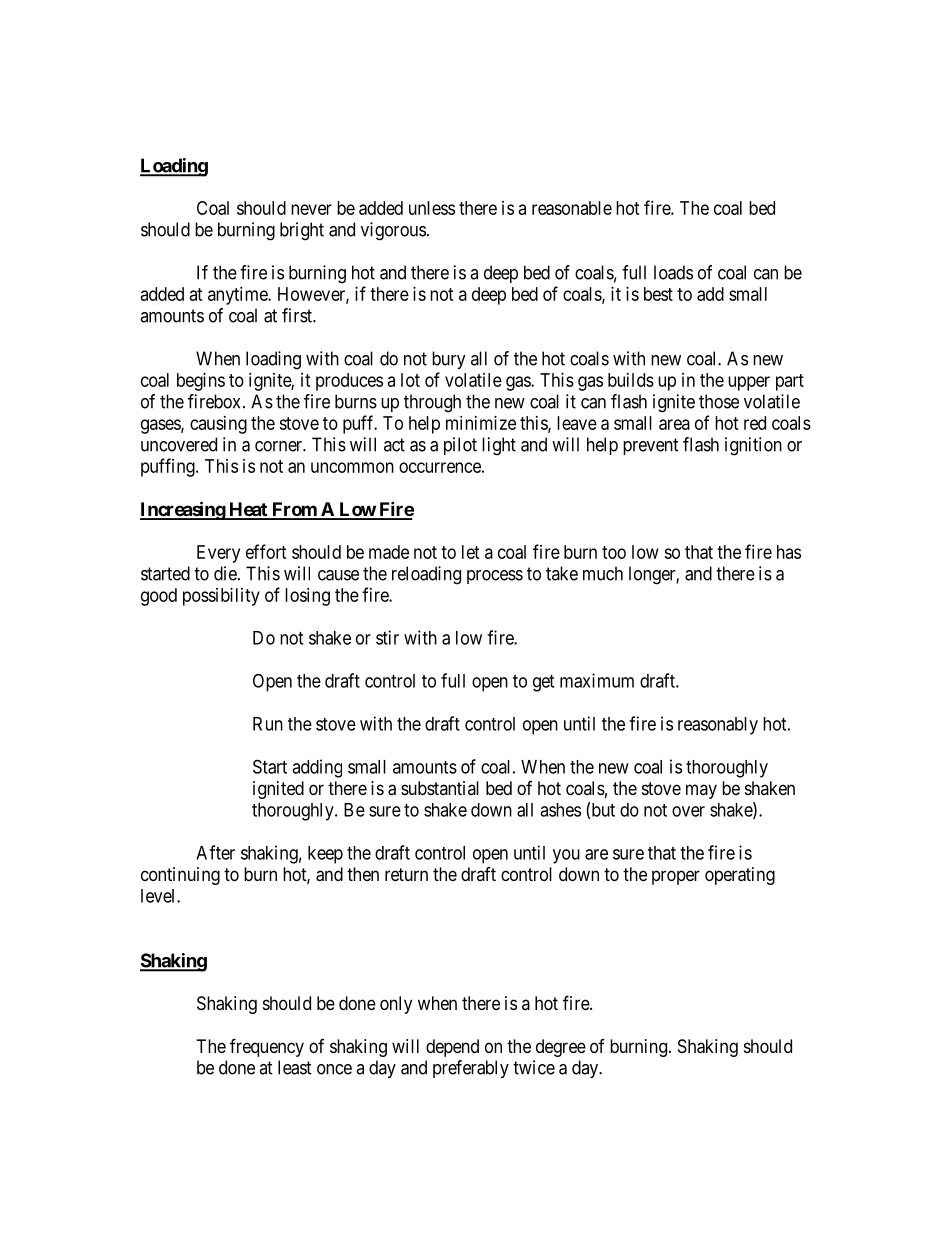 The width and height of the image is (952, 1233). I want to click on bright, so click(302, 231).
